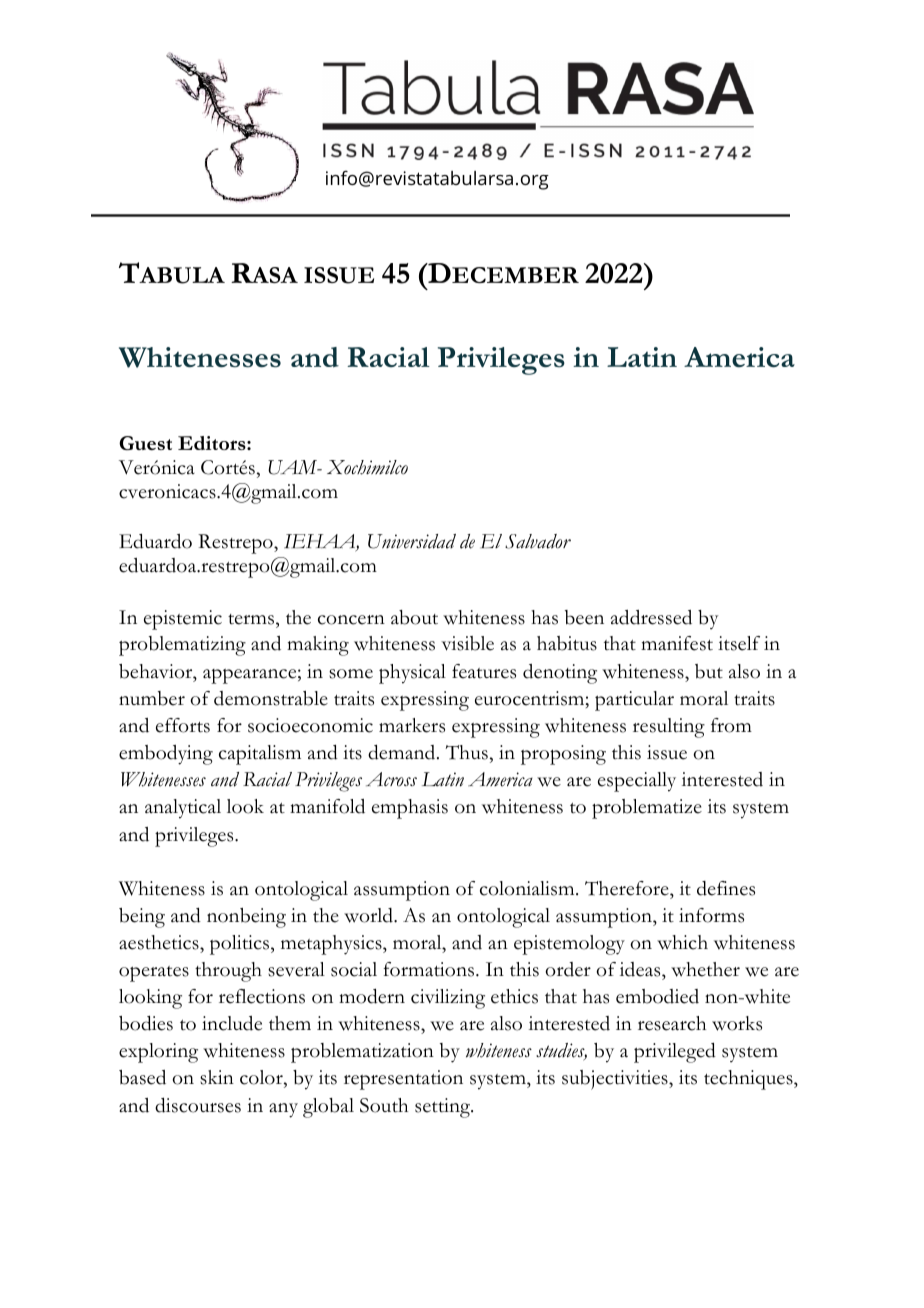 The height and width of the image is (1308, 924). What do you see at coordinates (528, 888) in the image?
I see `colonialism` at bounding box center [528, 888].
